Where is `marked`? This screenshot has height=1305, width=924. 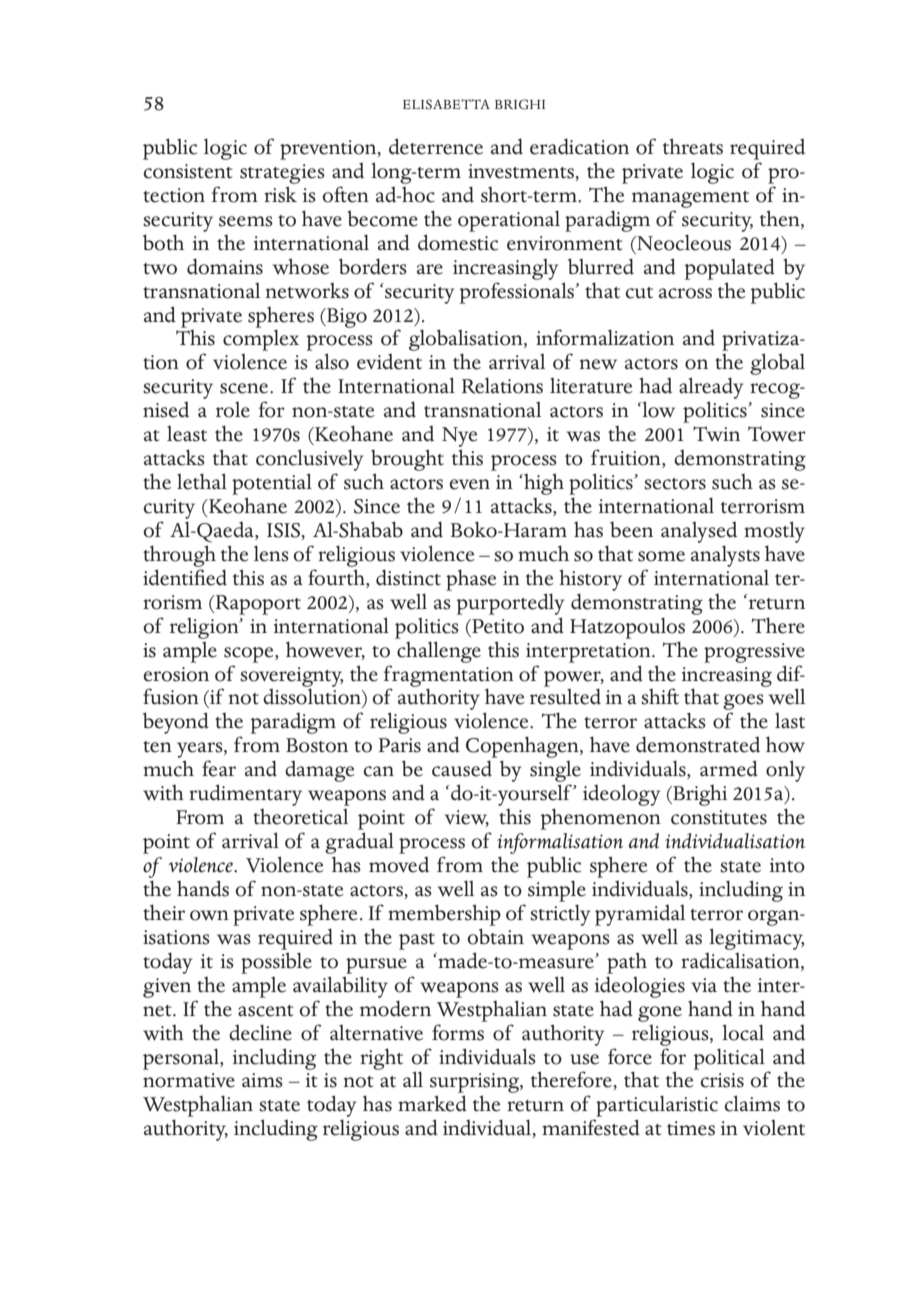 marked is located at coordinates (432, 1103).
